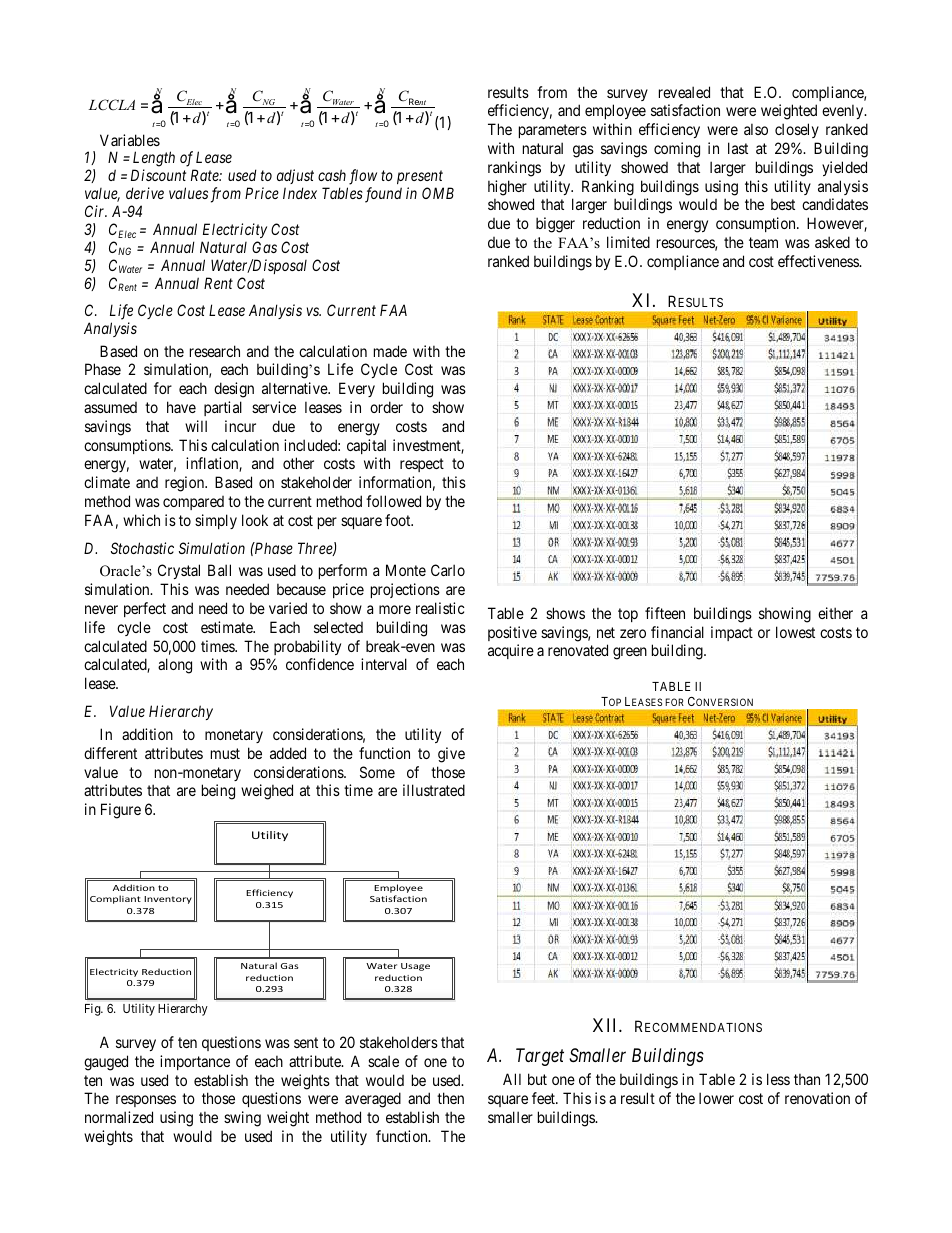 The width and height of the document is (952, 1233). What do you see at coordinates (756, 129) in the document?
I see `also` at bounding box center [756, 129].
